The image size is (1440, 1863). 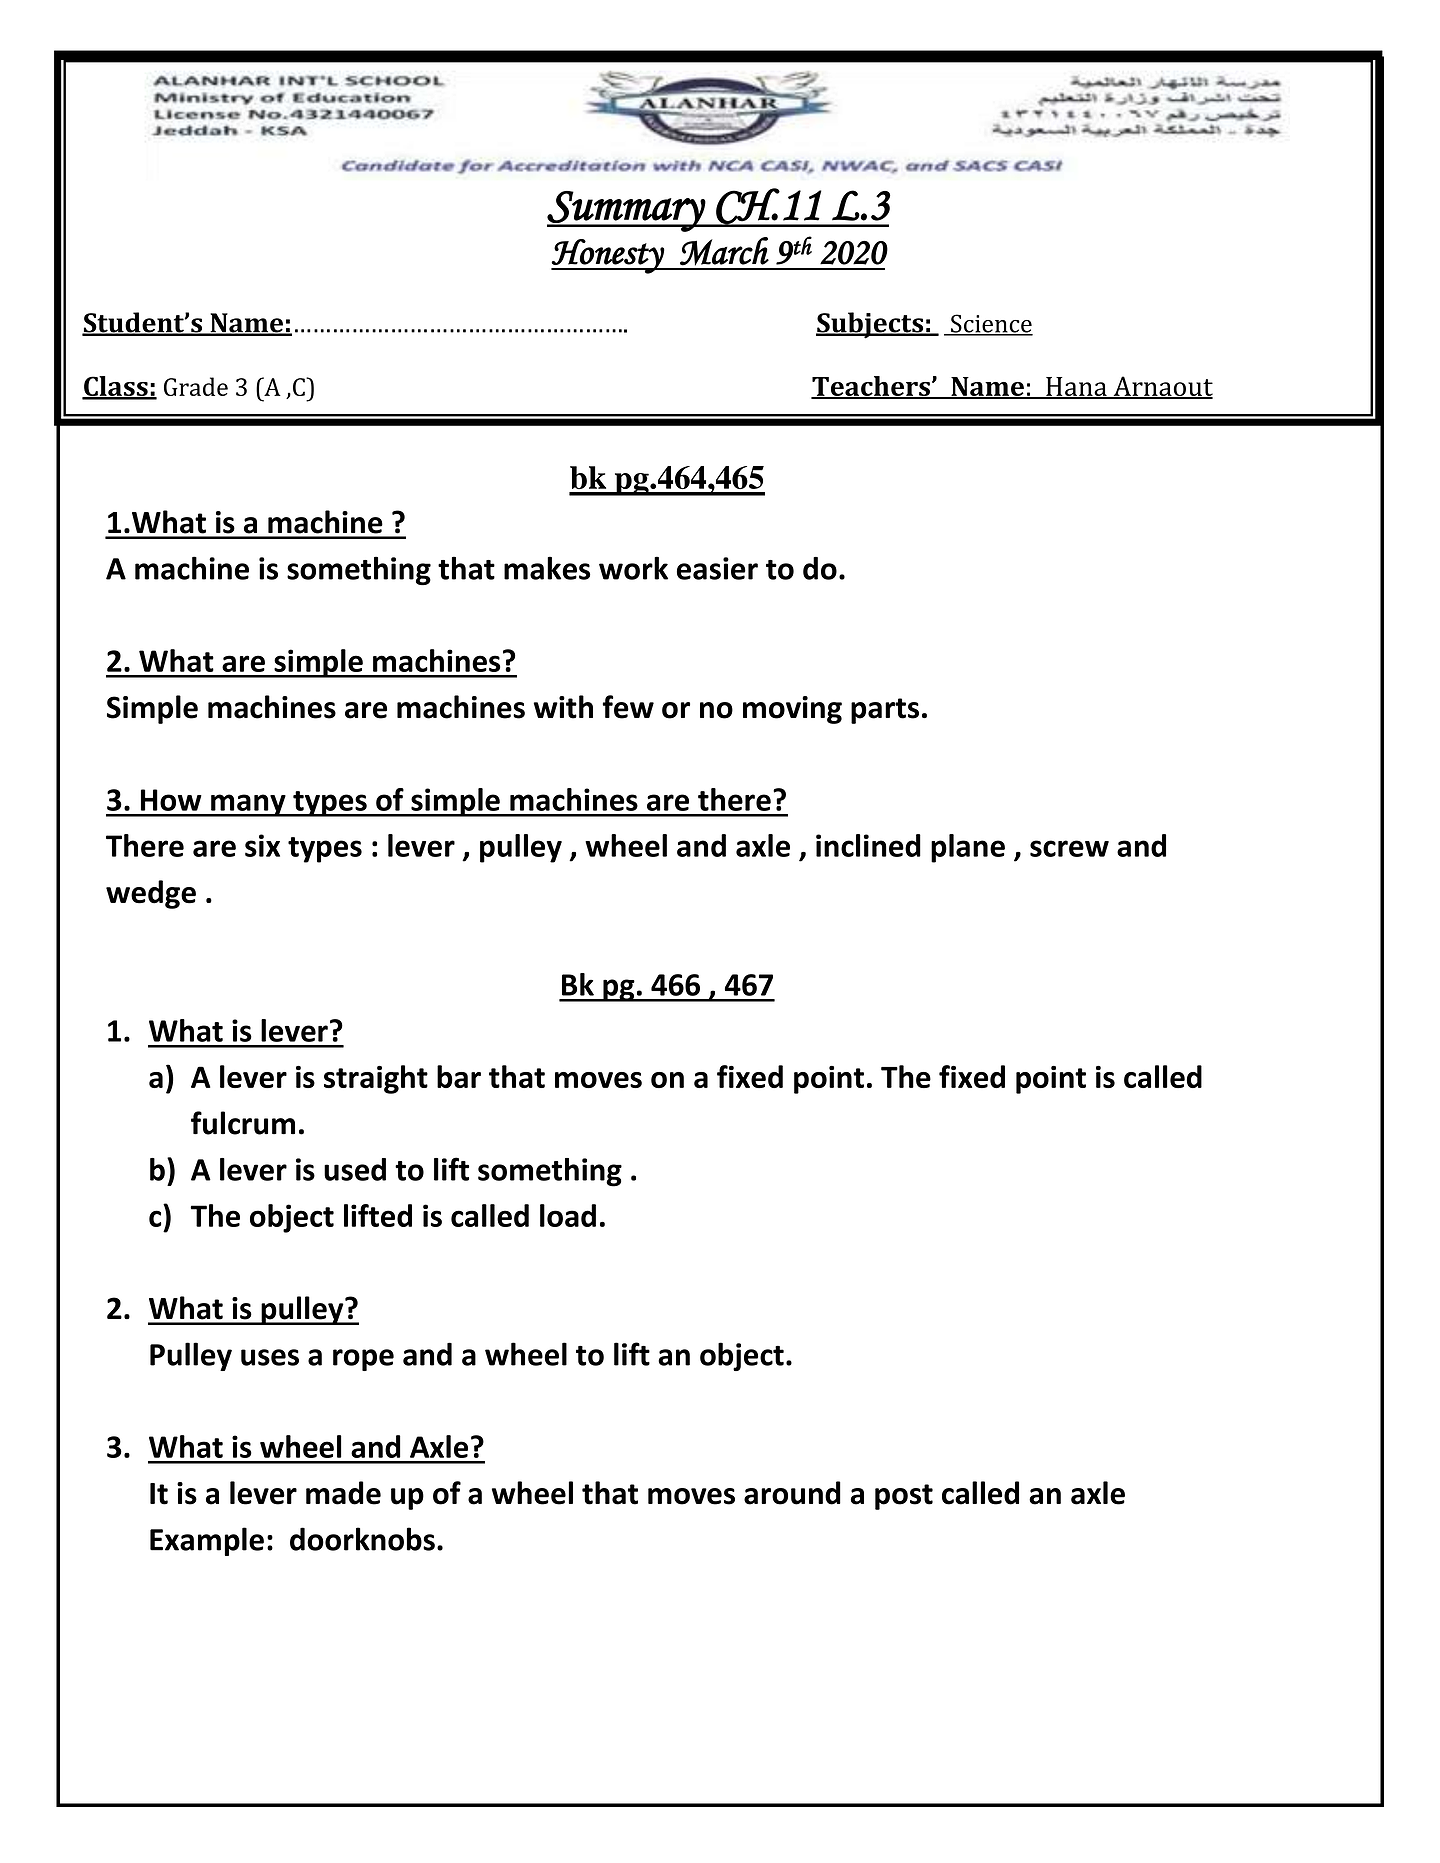 I want to click on parts, so click(x=885, y=711).
